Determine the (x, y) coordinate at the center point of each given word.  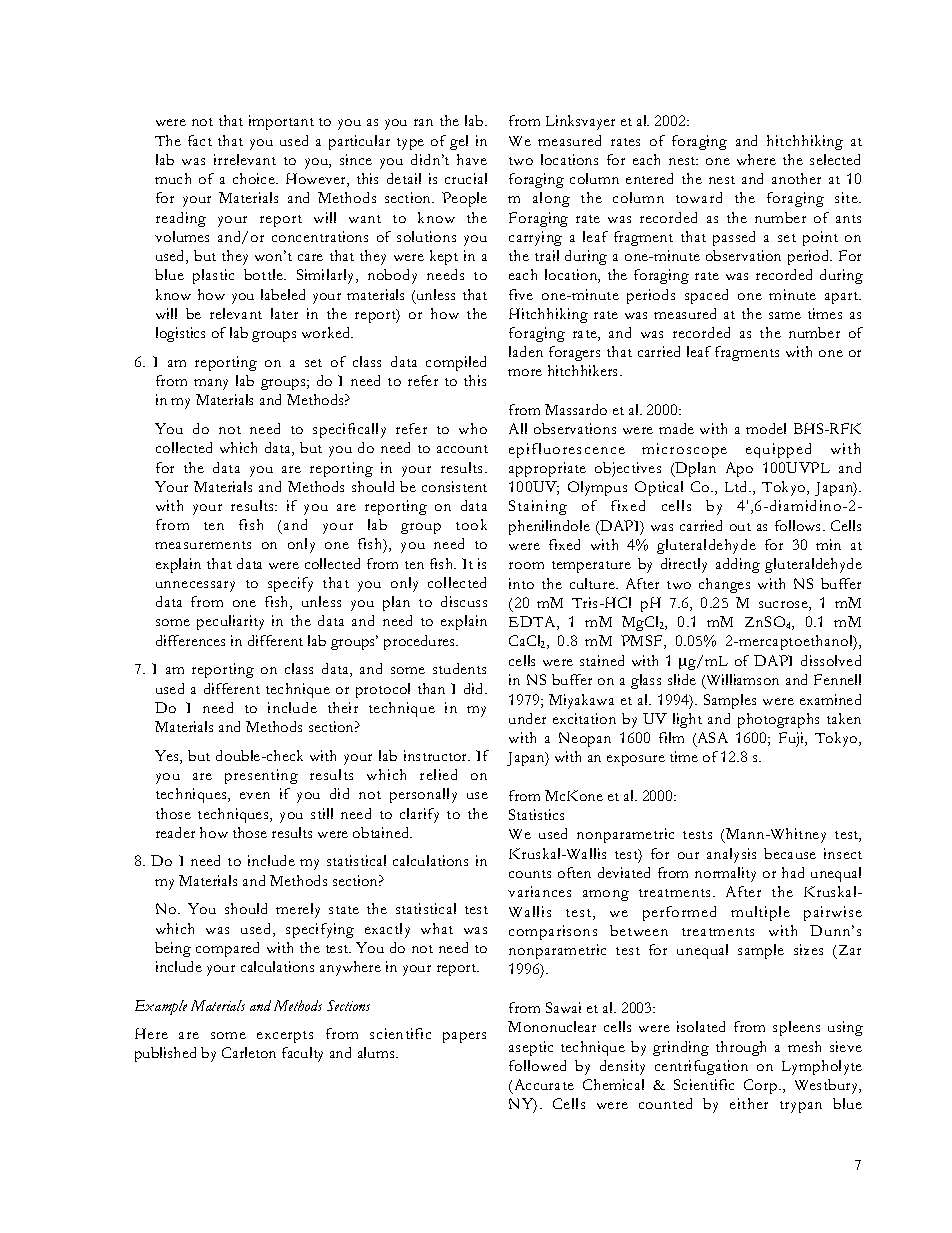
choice (255, 178)
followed (537, 1065)
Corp (762, 1086)
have (472, 159)
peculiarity (230, 622)
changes (724, 585)
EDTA (533, 623)
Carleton (249, 1052)
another (796, 178)
